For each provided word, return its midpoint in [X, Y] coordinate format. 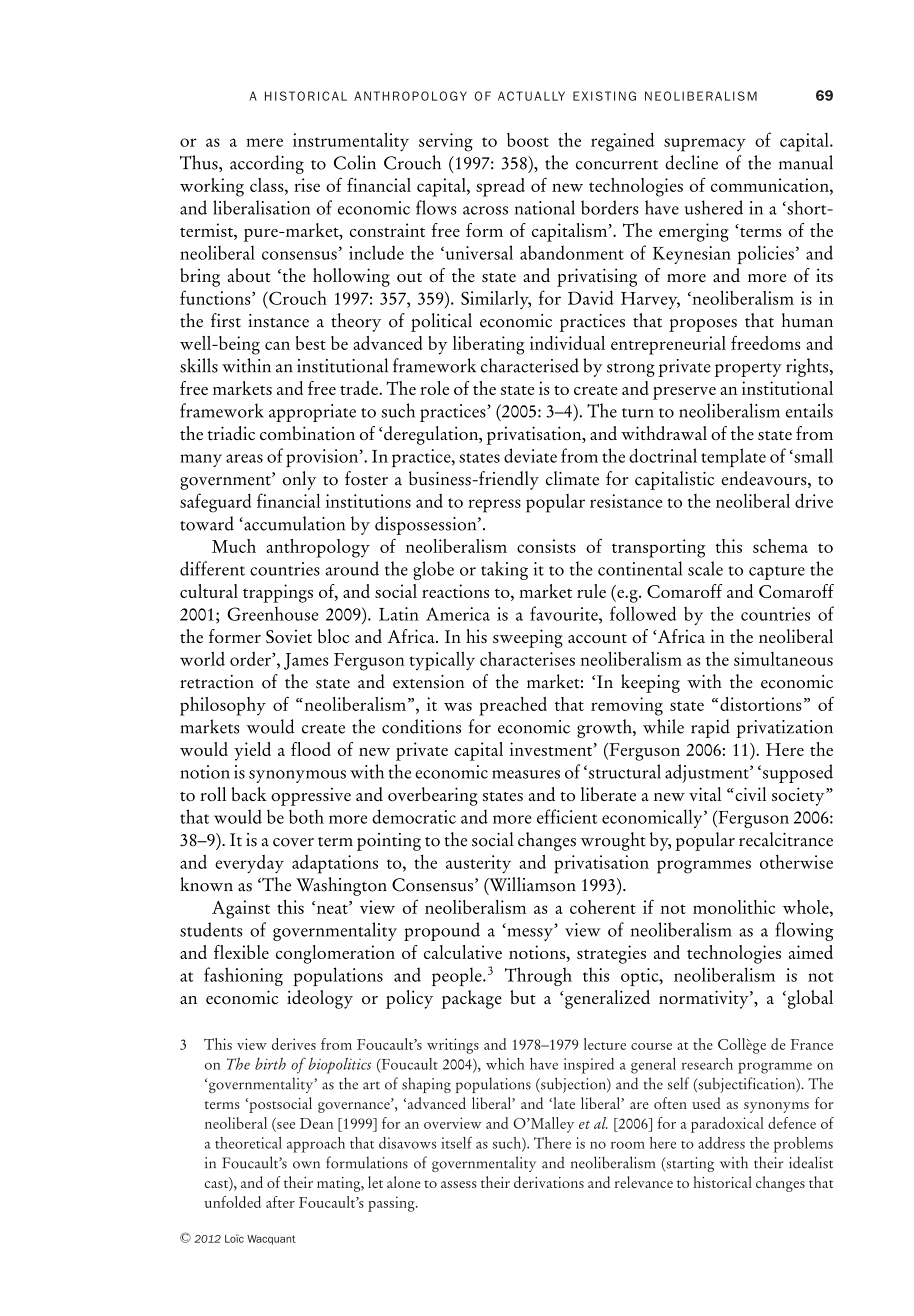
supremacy [705, 145]
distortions [761, 704]
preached [513, 706]
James [306, 661]
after [280, 1202]
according [267, 164]
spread [500, 187]
